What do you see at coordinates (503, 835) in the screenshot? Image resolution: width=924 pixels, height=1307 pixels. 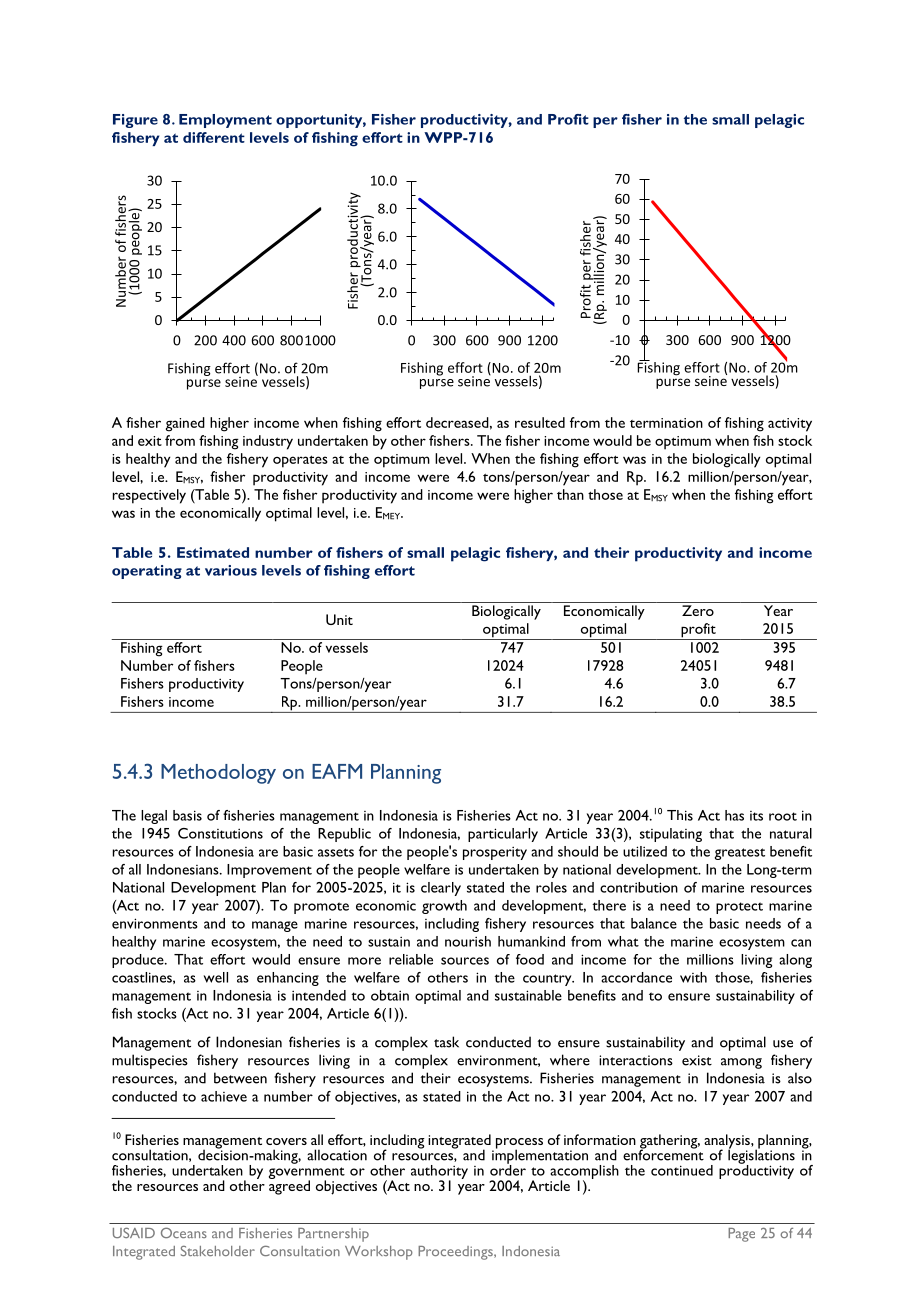 I see `particularly` at bounding box center [503, 835].
